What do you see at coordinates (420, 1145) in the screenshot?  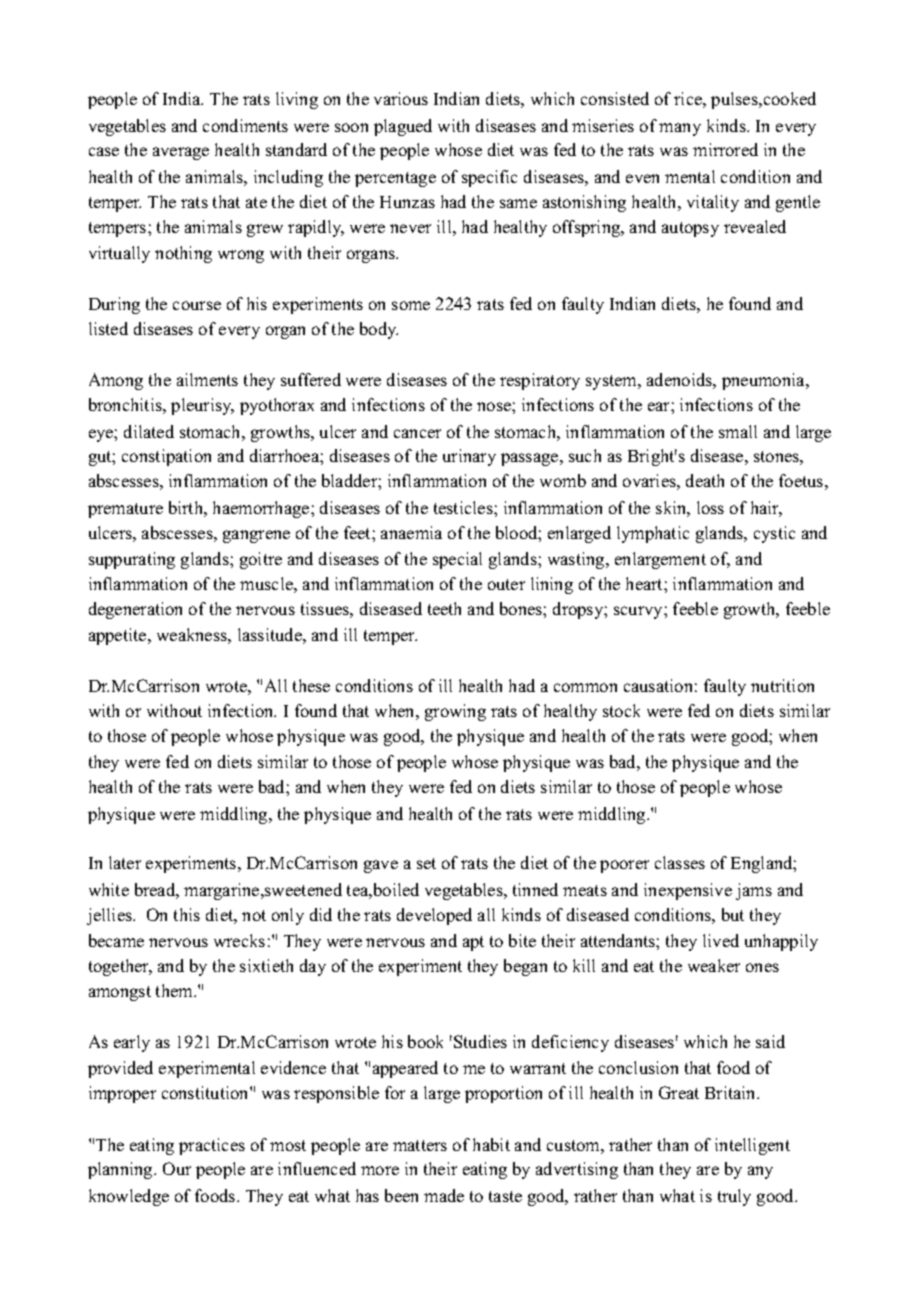 I see `matters` at bounding box center [420, 1145].
